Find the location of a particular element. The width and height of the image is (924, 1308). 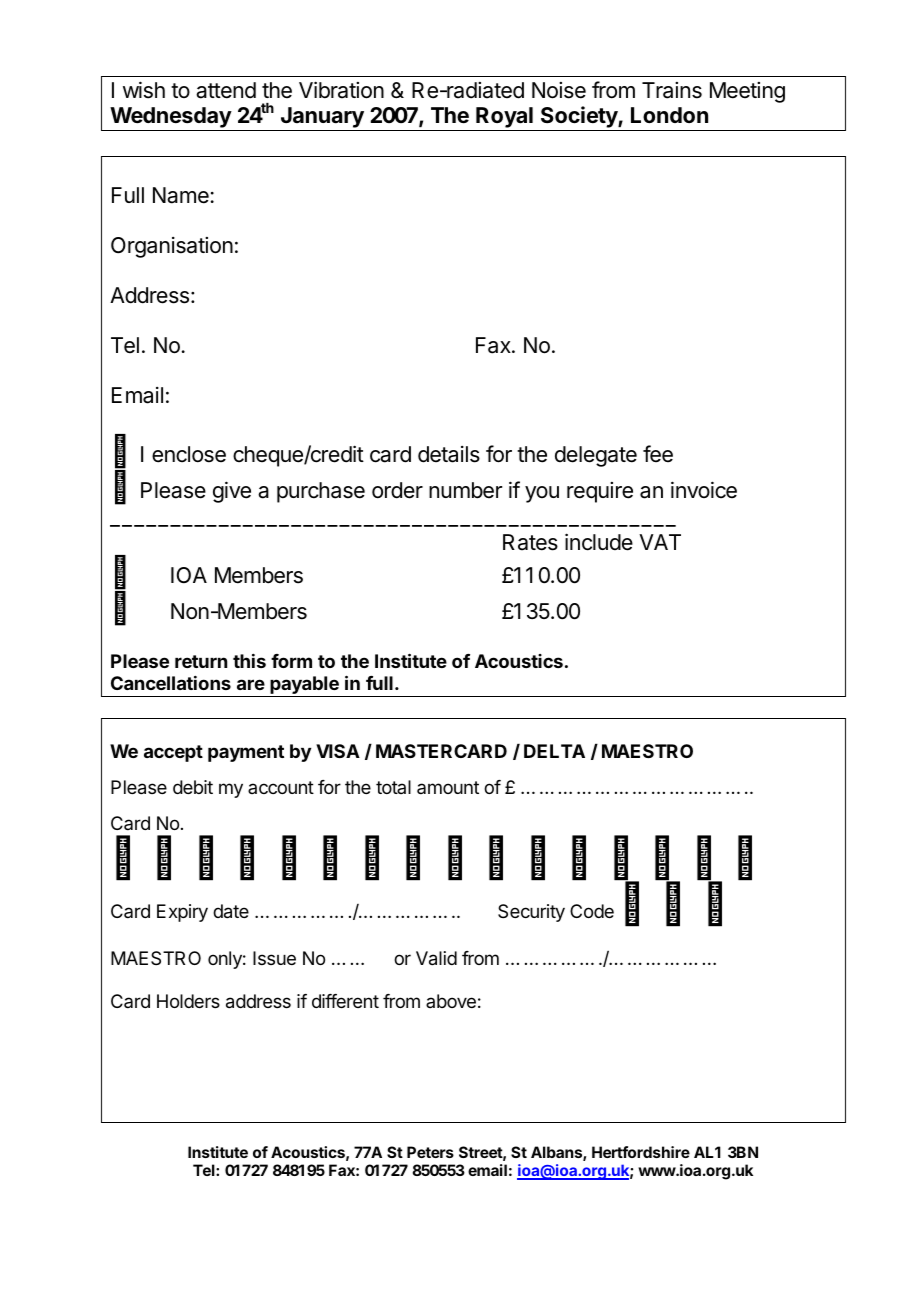

London is located at coordinates (669, 115).
